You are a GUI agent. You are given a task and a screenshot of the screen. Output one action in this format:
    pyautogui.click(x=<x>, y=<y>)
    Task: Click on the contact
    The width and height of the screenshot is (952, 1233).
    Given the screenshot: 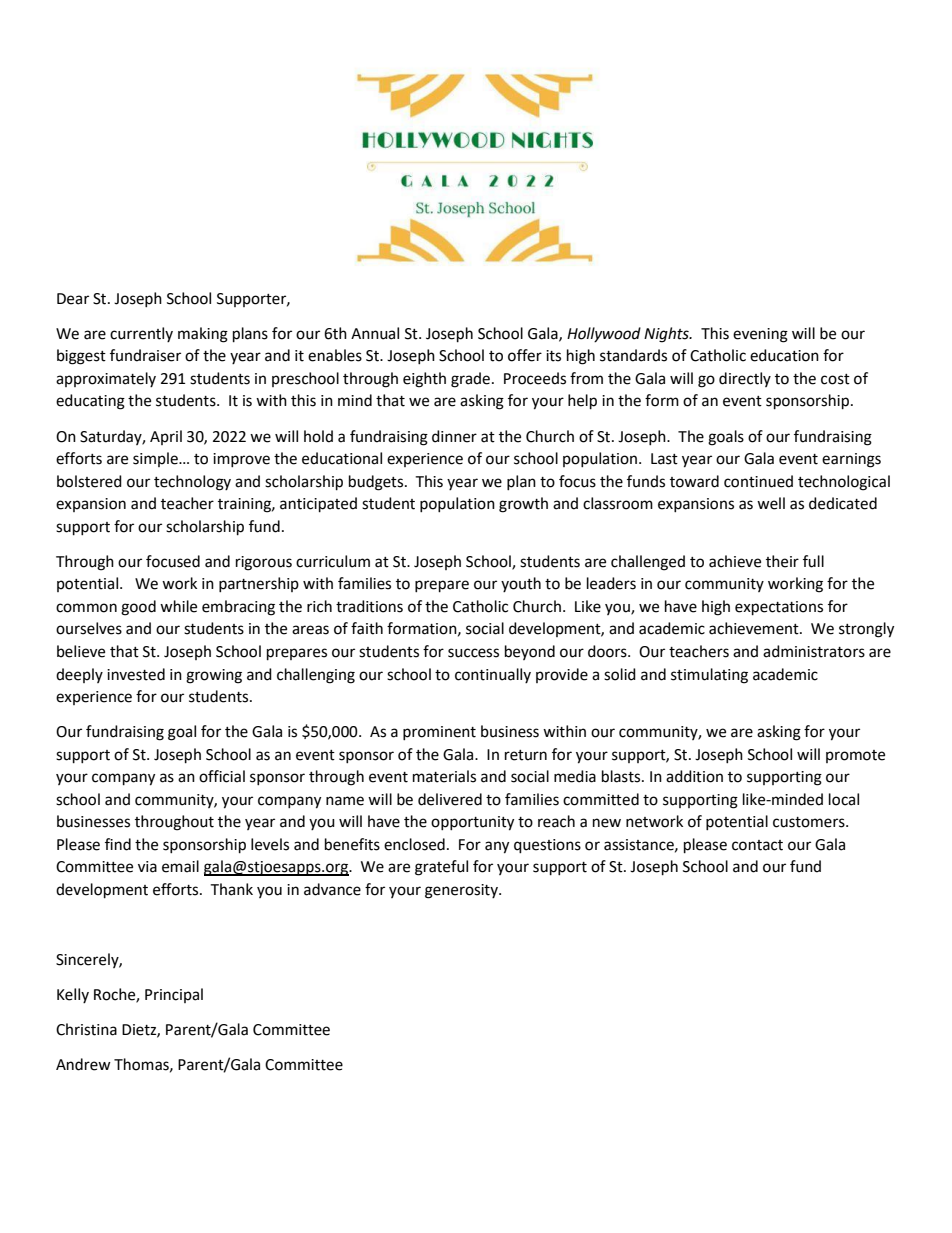 What is the action you would take?
    pyautogui.click(x=757, y=845)
